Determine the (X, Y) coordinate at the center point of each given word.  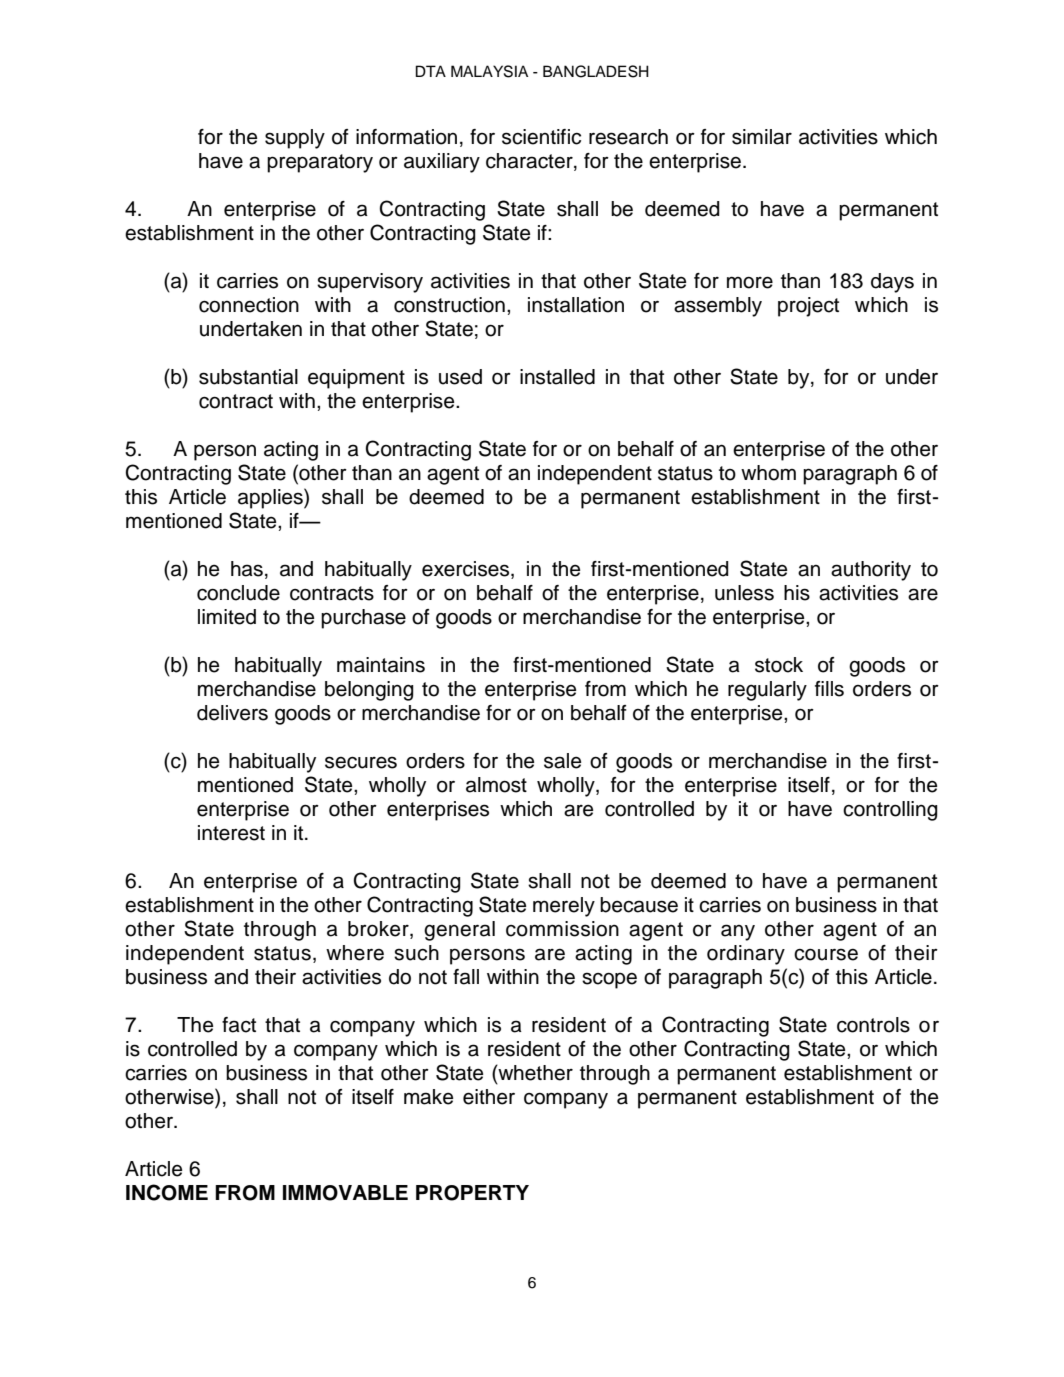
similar (762, 137)
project (808, 307)
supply (295, 139)
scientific (541, 137)
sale (562, 761)
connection (249, 305)
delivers (232, 713)
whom (768, 473)
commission (562, 929)
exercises (467, 570)
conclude (238, 593)
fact (239, 1025)
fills (829, 689)
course (826, 954)
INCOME (167, 1192)
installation (576, 305)
